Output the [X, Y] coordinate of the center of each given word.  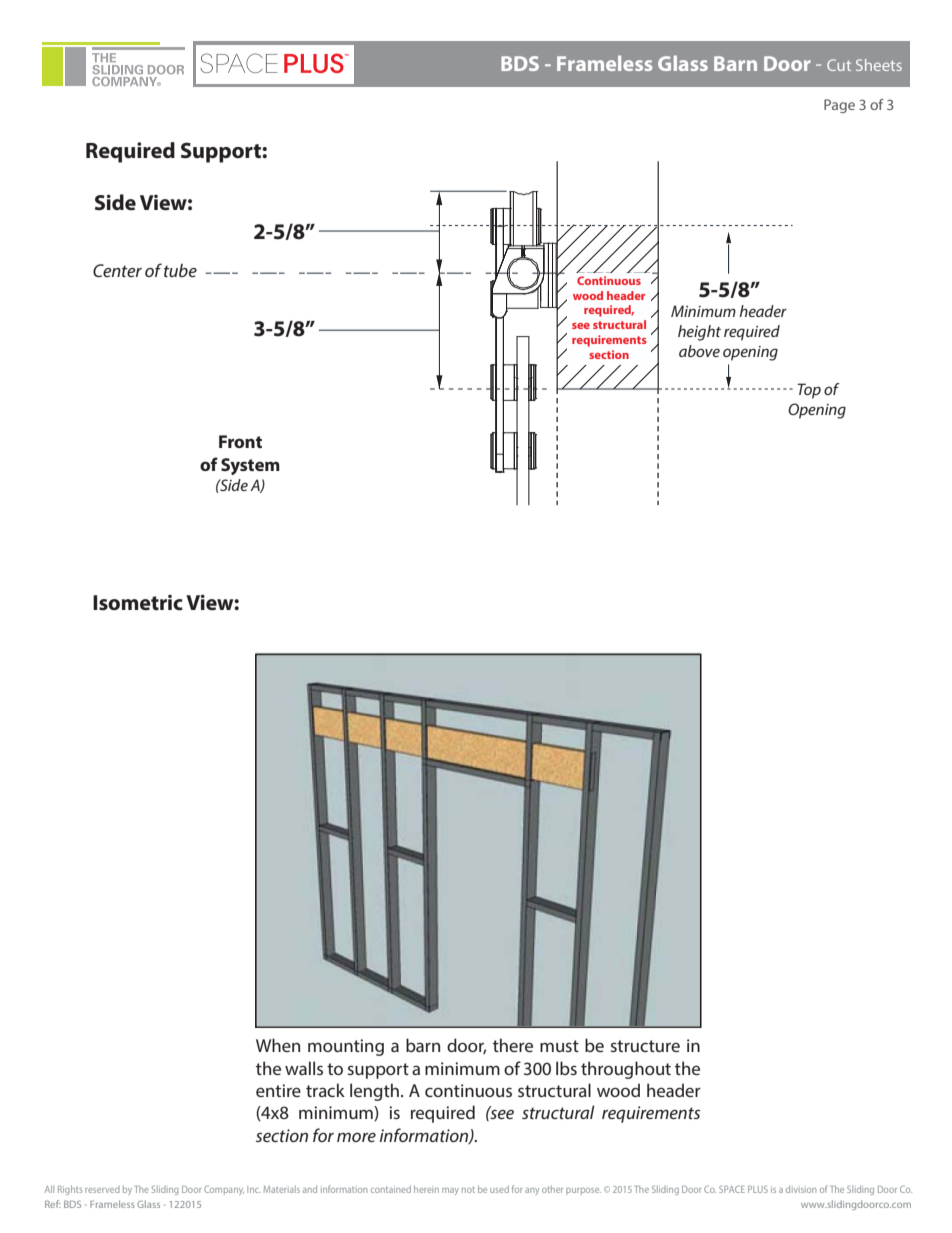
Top [809, 391]
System [250, 466]
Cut [839, 65]
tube [180, 270]
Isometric [138, 603]
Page [839, 106]
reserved [102, 1189]
